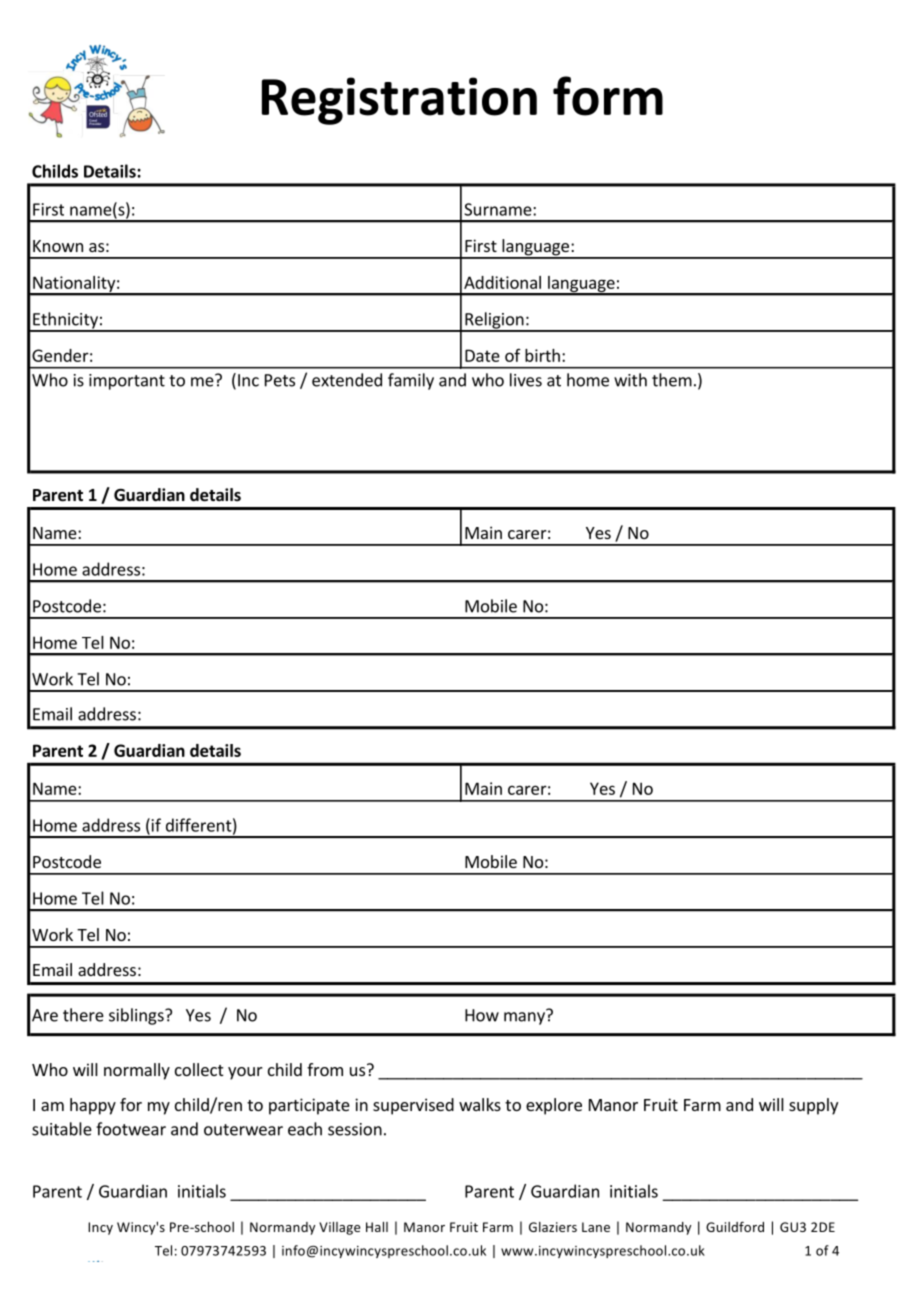 The width and height of the image is (924, 1308). I want to click on Hall, so click(377, 1227).
